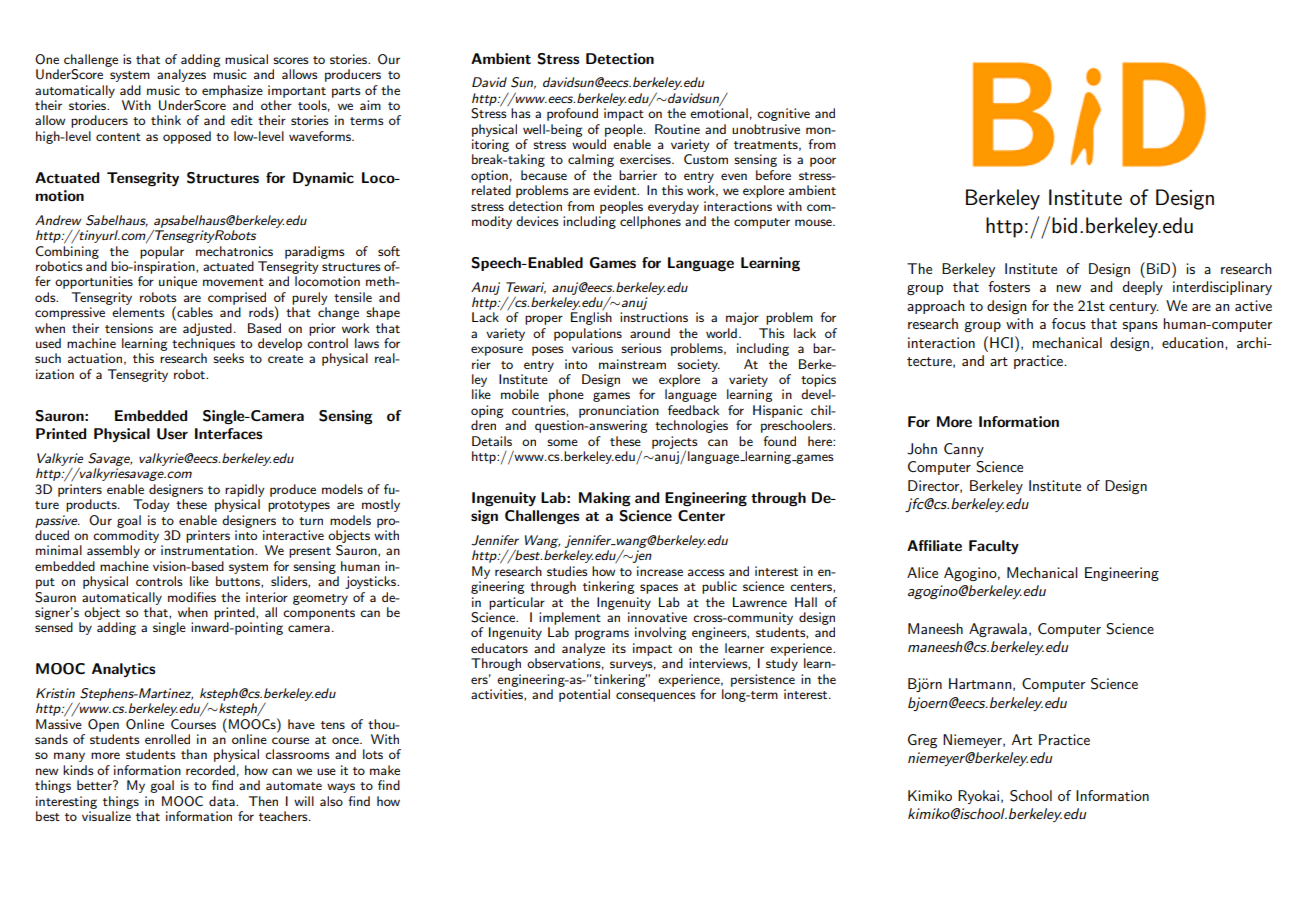 Image resolution: width=1308 pixels, height=924 pixels. I want to click on emphasize, so click(232, 91).
